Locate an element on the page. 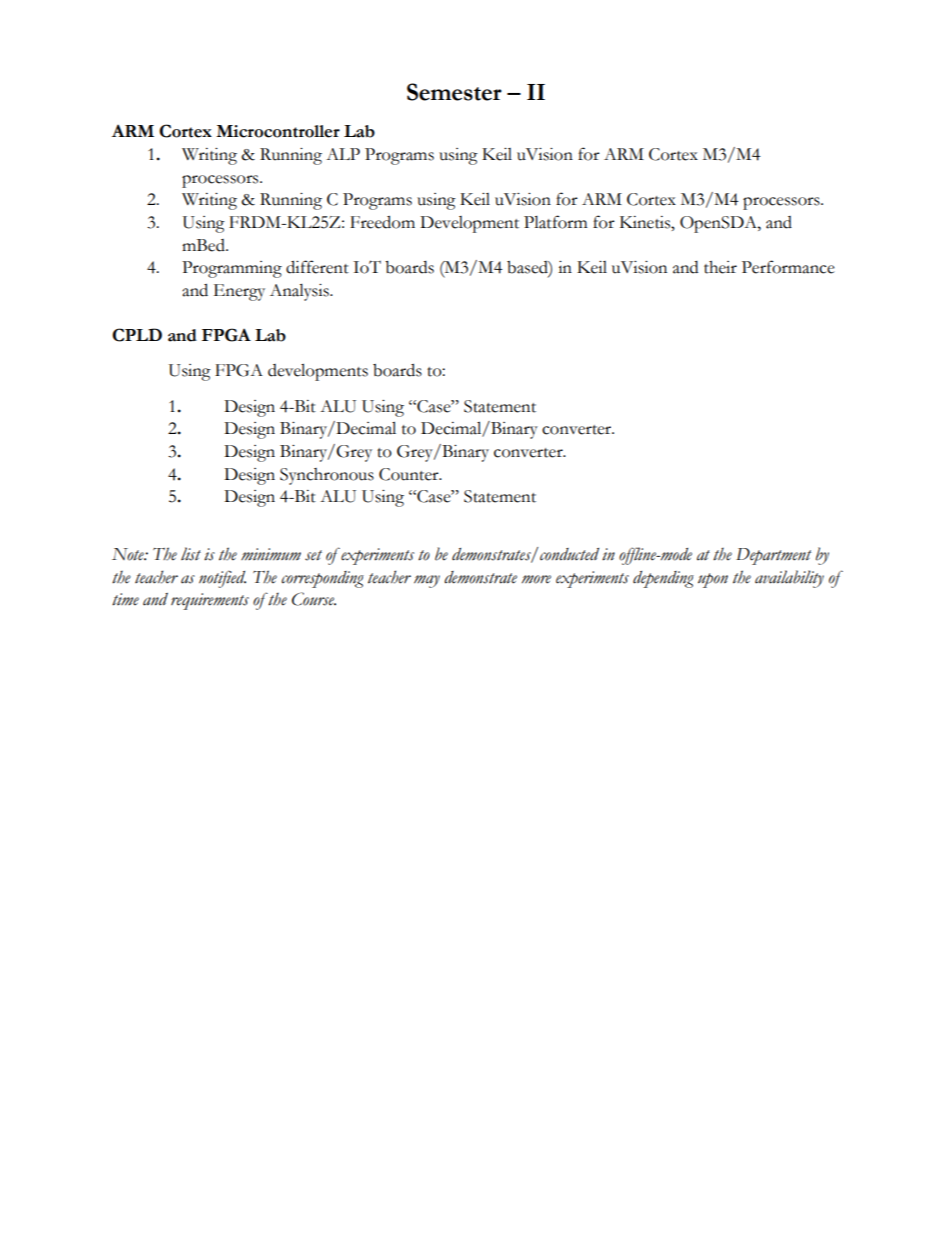 The image size is (952, 1233). Semester is located at coordinates (454, 92).
